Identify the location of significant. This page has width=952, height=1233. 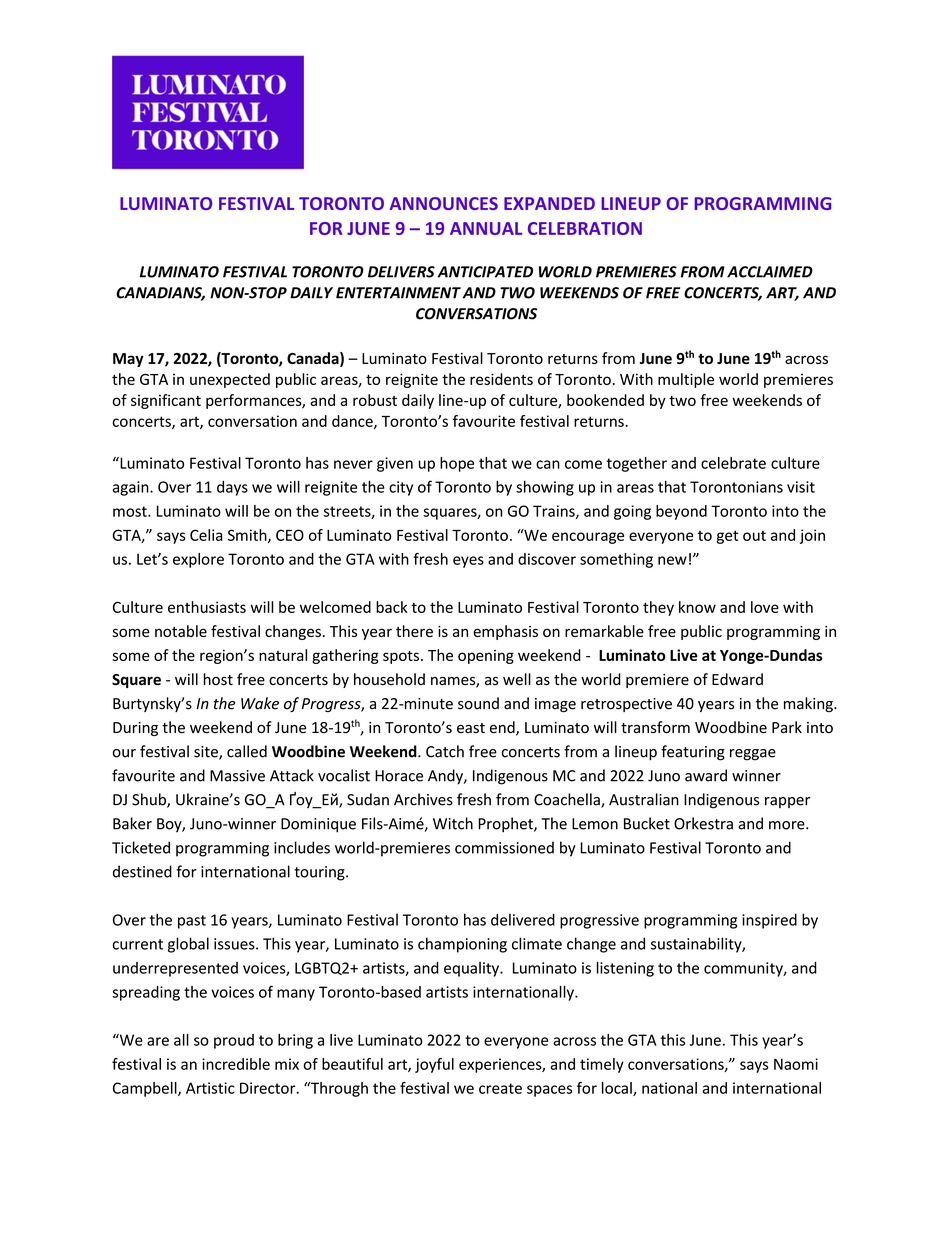
(166, 401).
